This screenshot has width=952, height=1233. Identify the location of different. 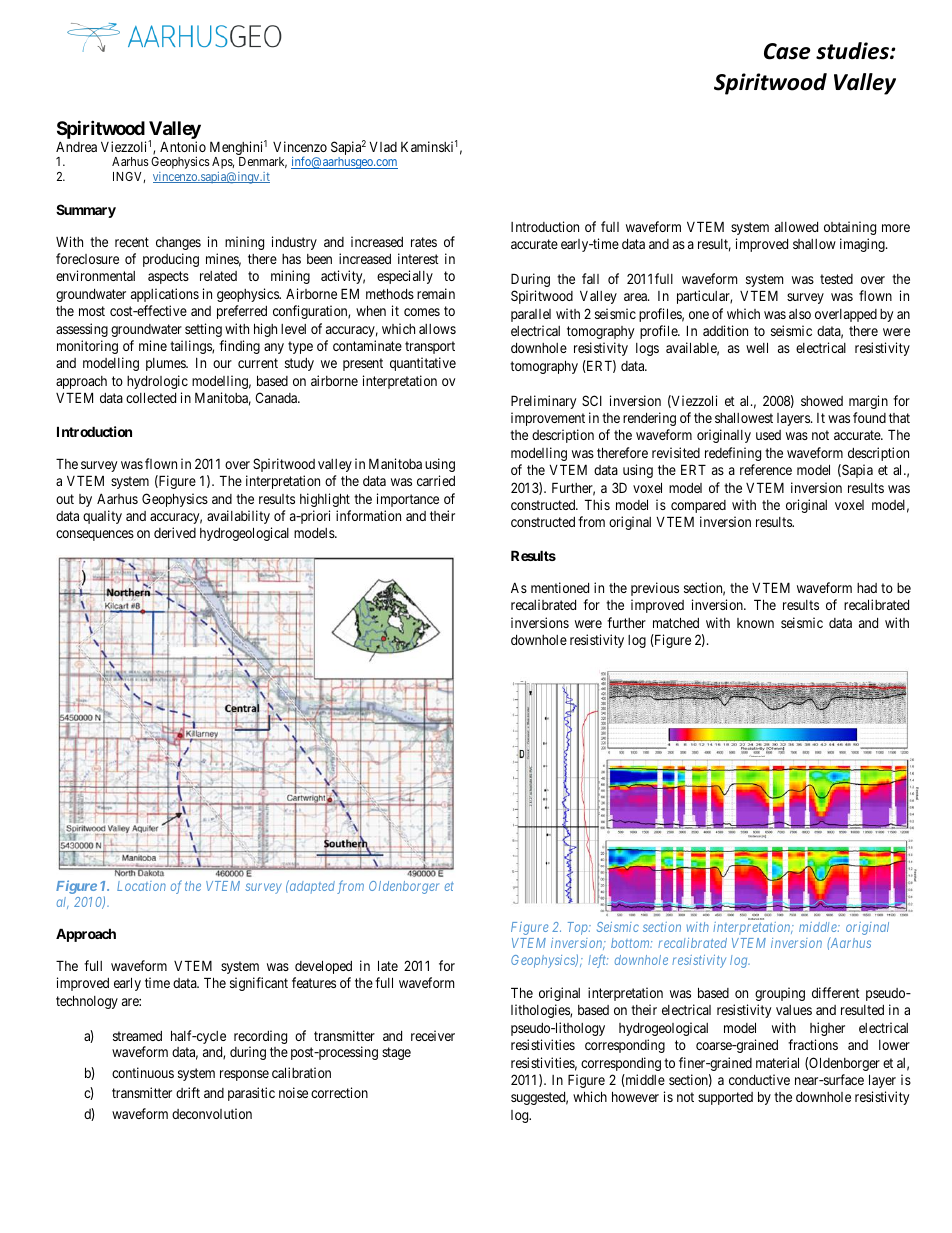
(836, 992).
